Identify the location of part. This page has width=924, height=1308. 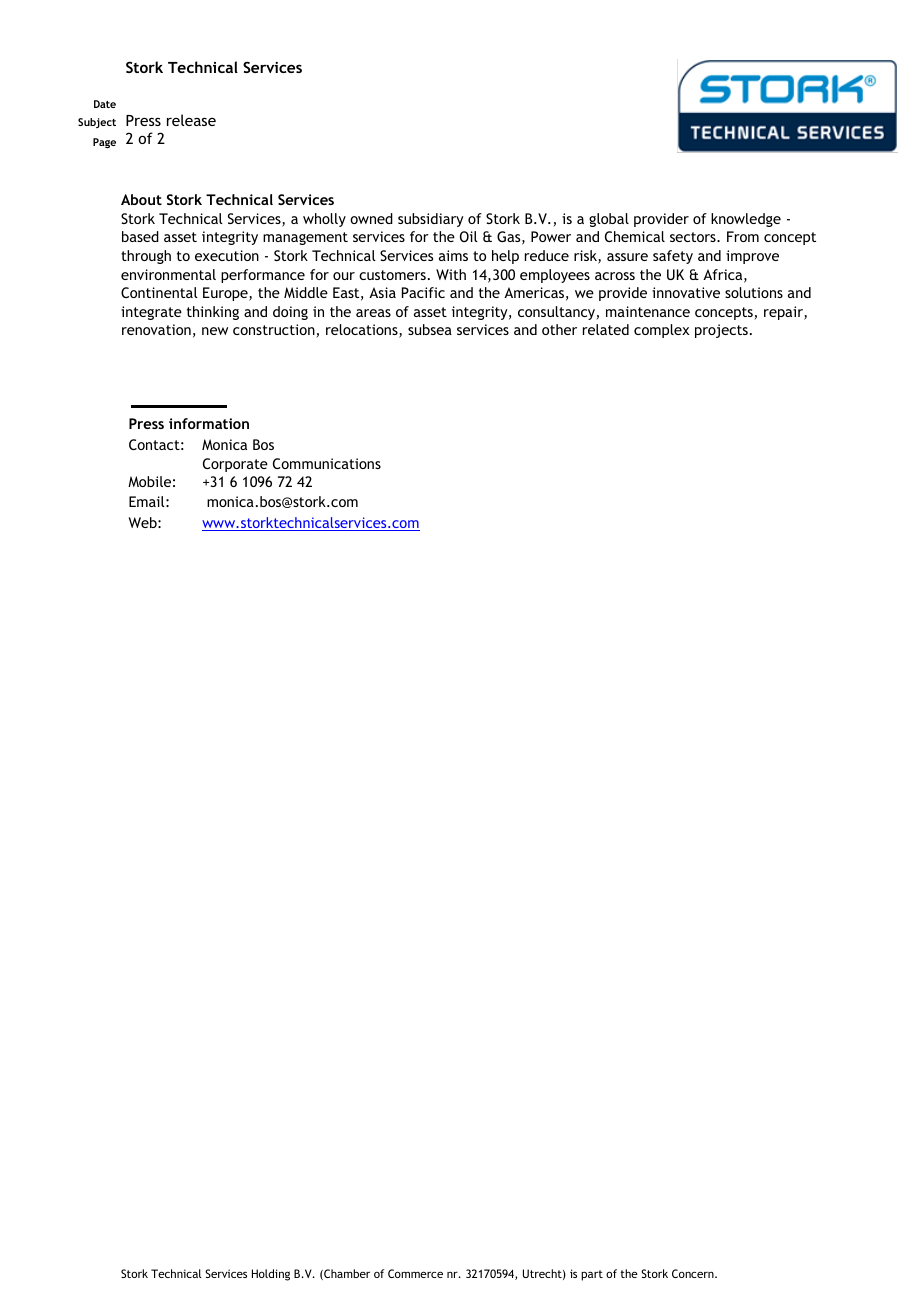
(592, 1275).
